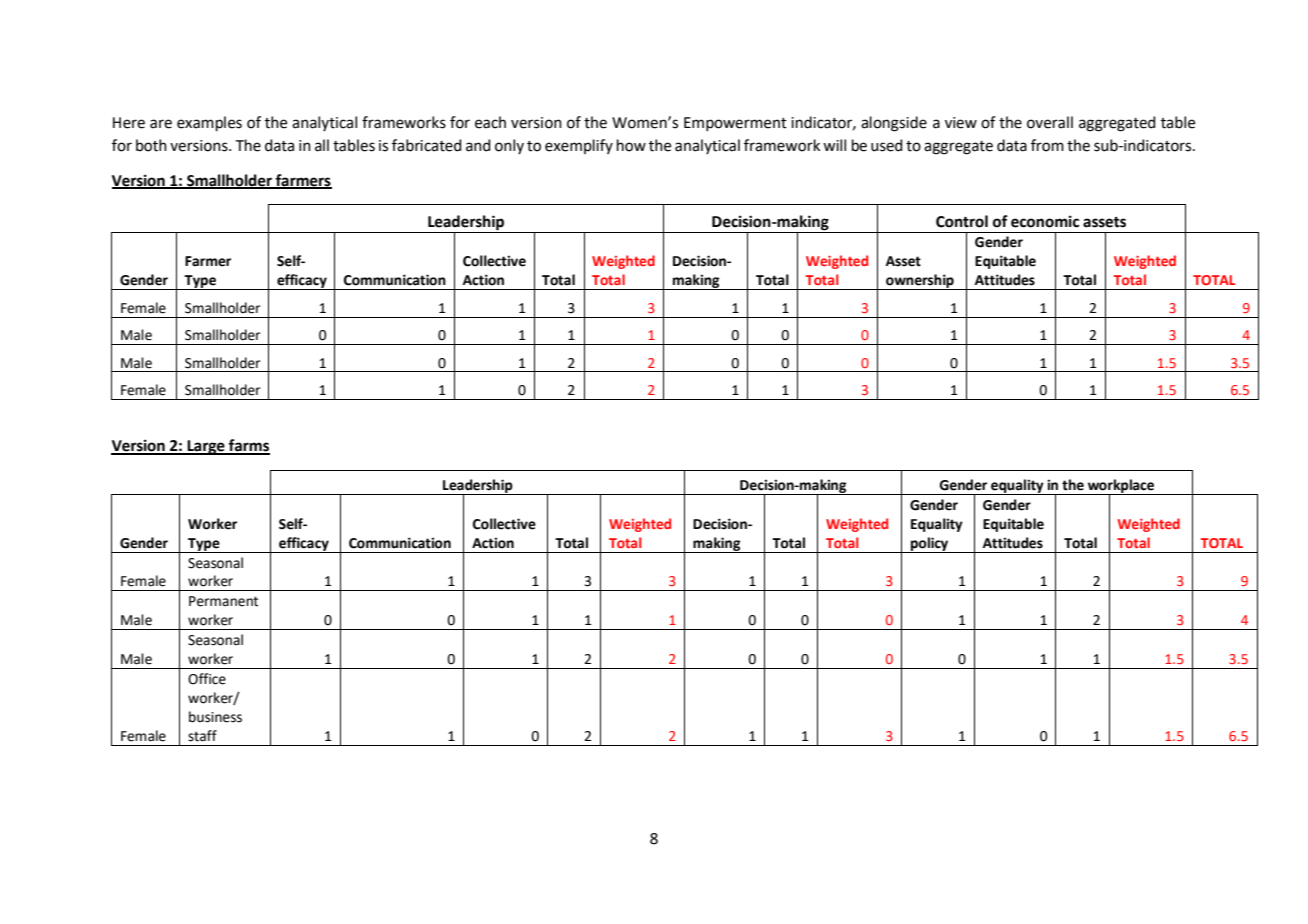 The image size is (1308, 924). I want to click on from, so click(1047, 145).
